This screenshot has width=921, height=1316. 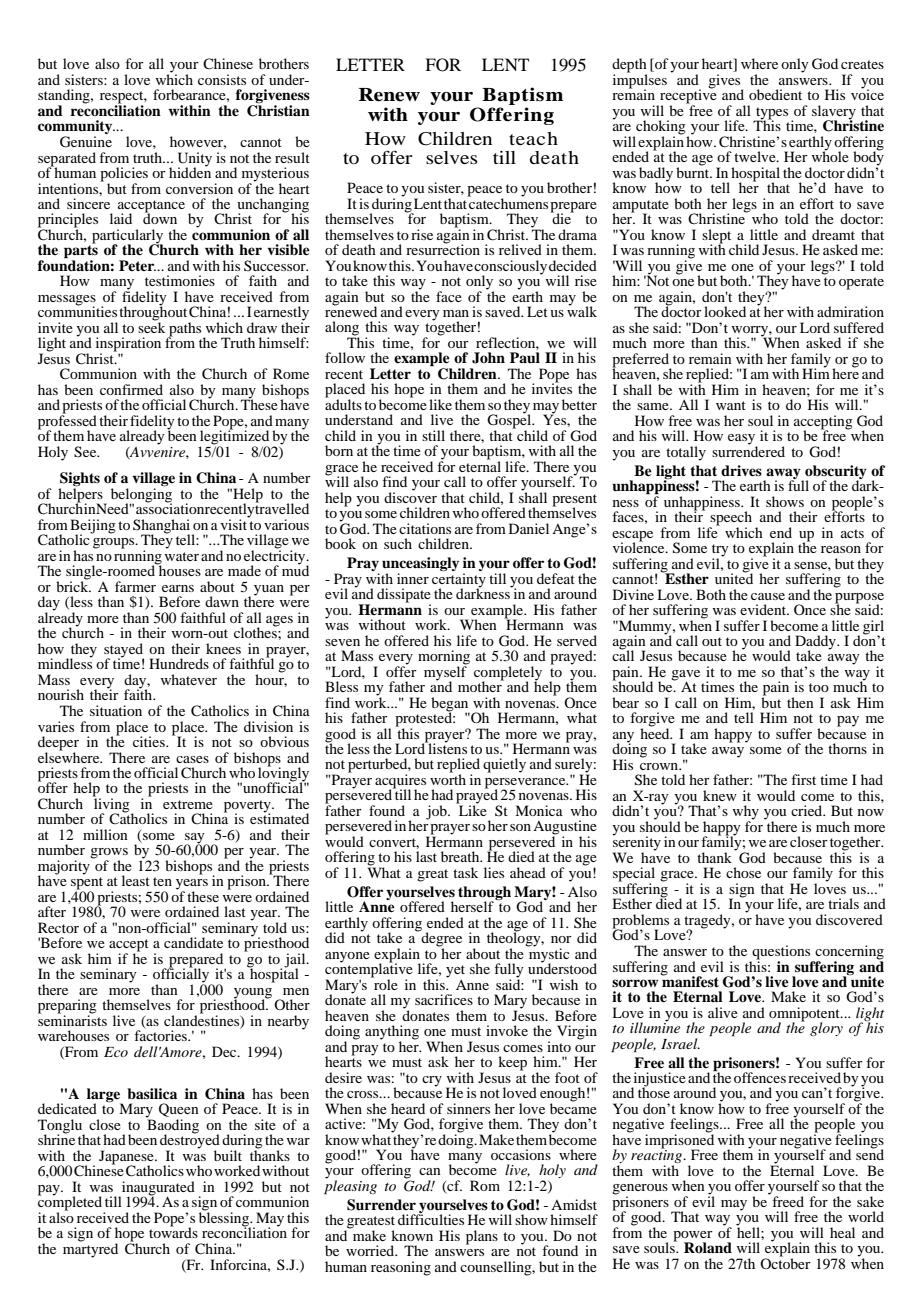 What do you see at coordinates (179, 663) in the screenshot?
I see `Hundreds` at bounding box center [179, 663].
